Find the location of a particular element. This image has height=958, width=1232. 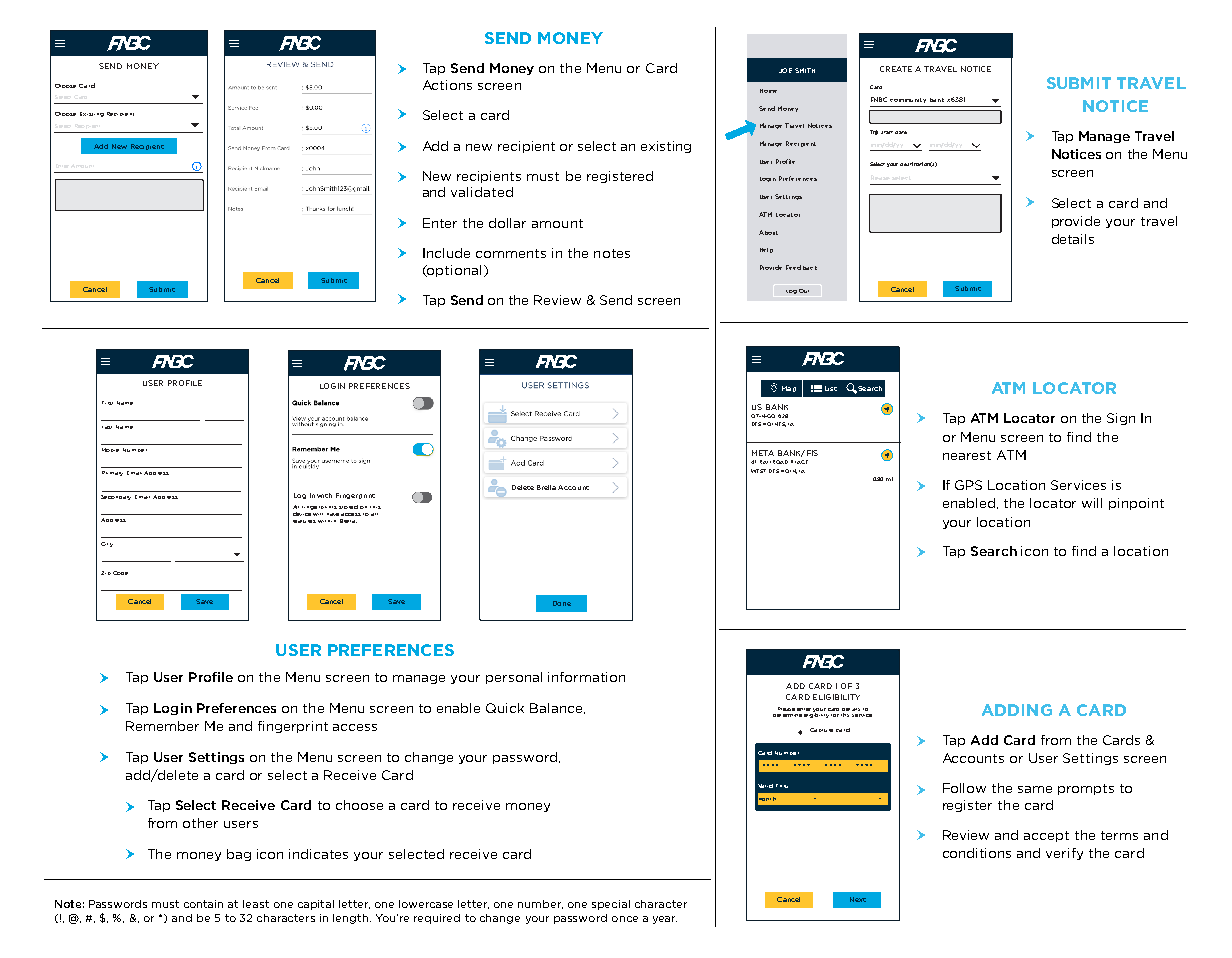

comments is located at coordinates (511, 253).
